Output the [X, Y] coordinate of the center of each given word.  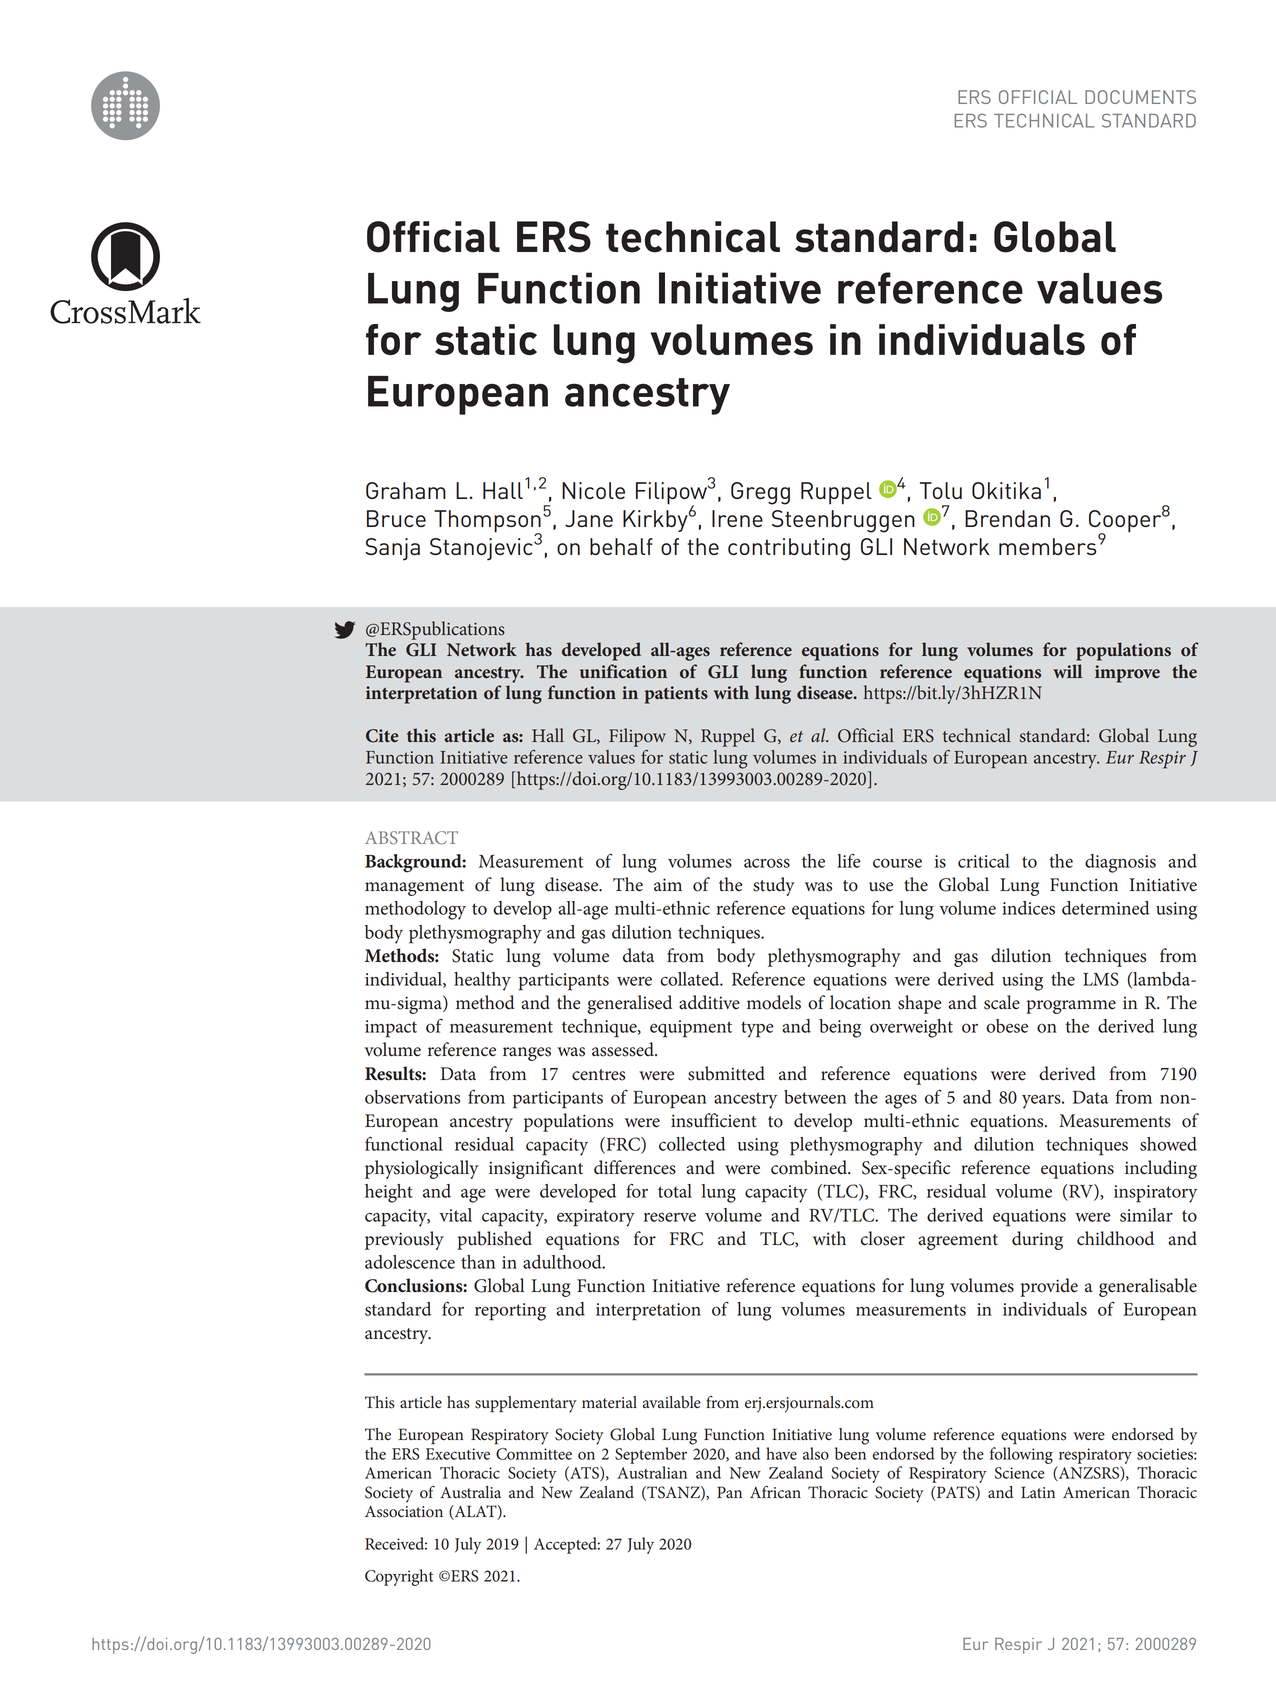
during [1037, 1240]
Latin [1038, 1492]
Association [404, 1512]
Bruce [396, 518]
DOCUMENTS [1140, 97]
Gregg [760, 493]
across [767, 863]
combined [810, 1167]
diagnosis [1120, 863]
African [775, 1492]
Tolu [941, 490]
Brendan [1007, 518]
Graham [406, 490]
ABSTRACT [411, 837]
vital [455, 1215]
